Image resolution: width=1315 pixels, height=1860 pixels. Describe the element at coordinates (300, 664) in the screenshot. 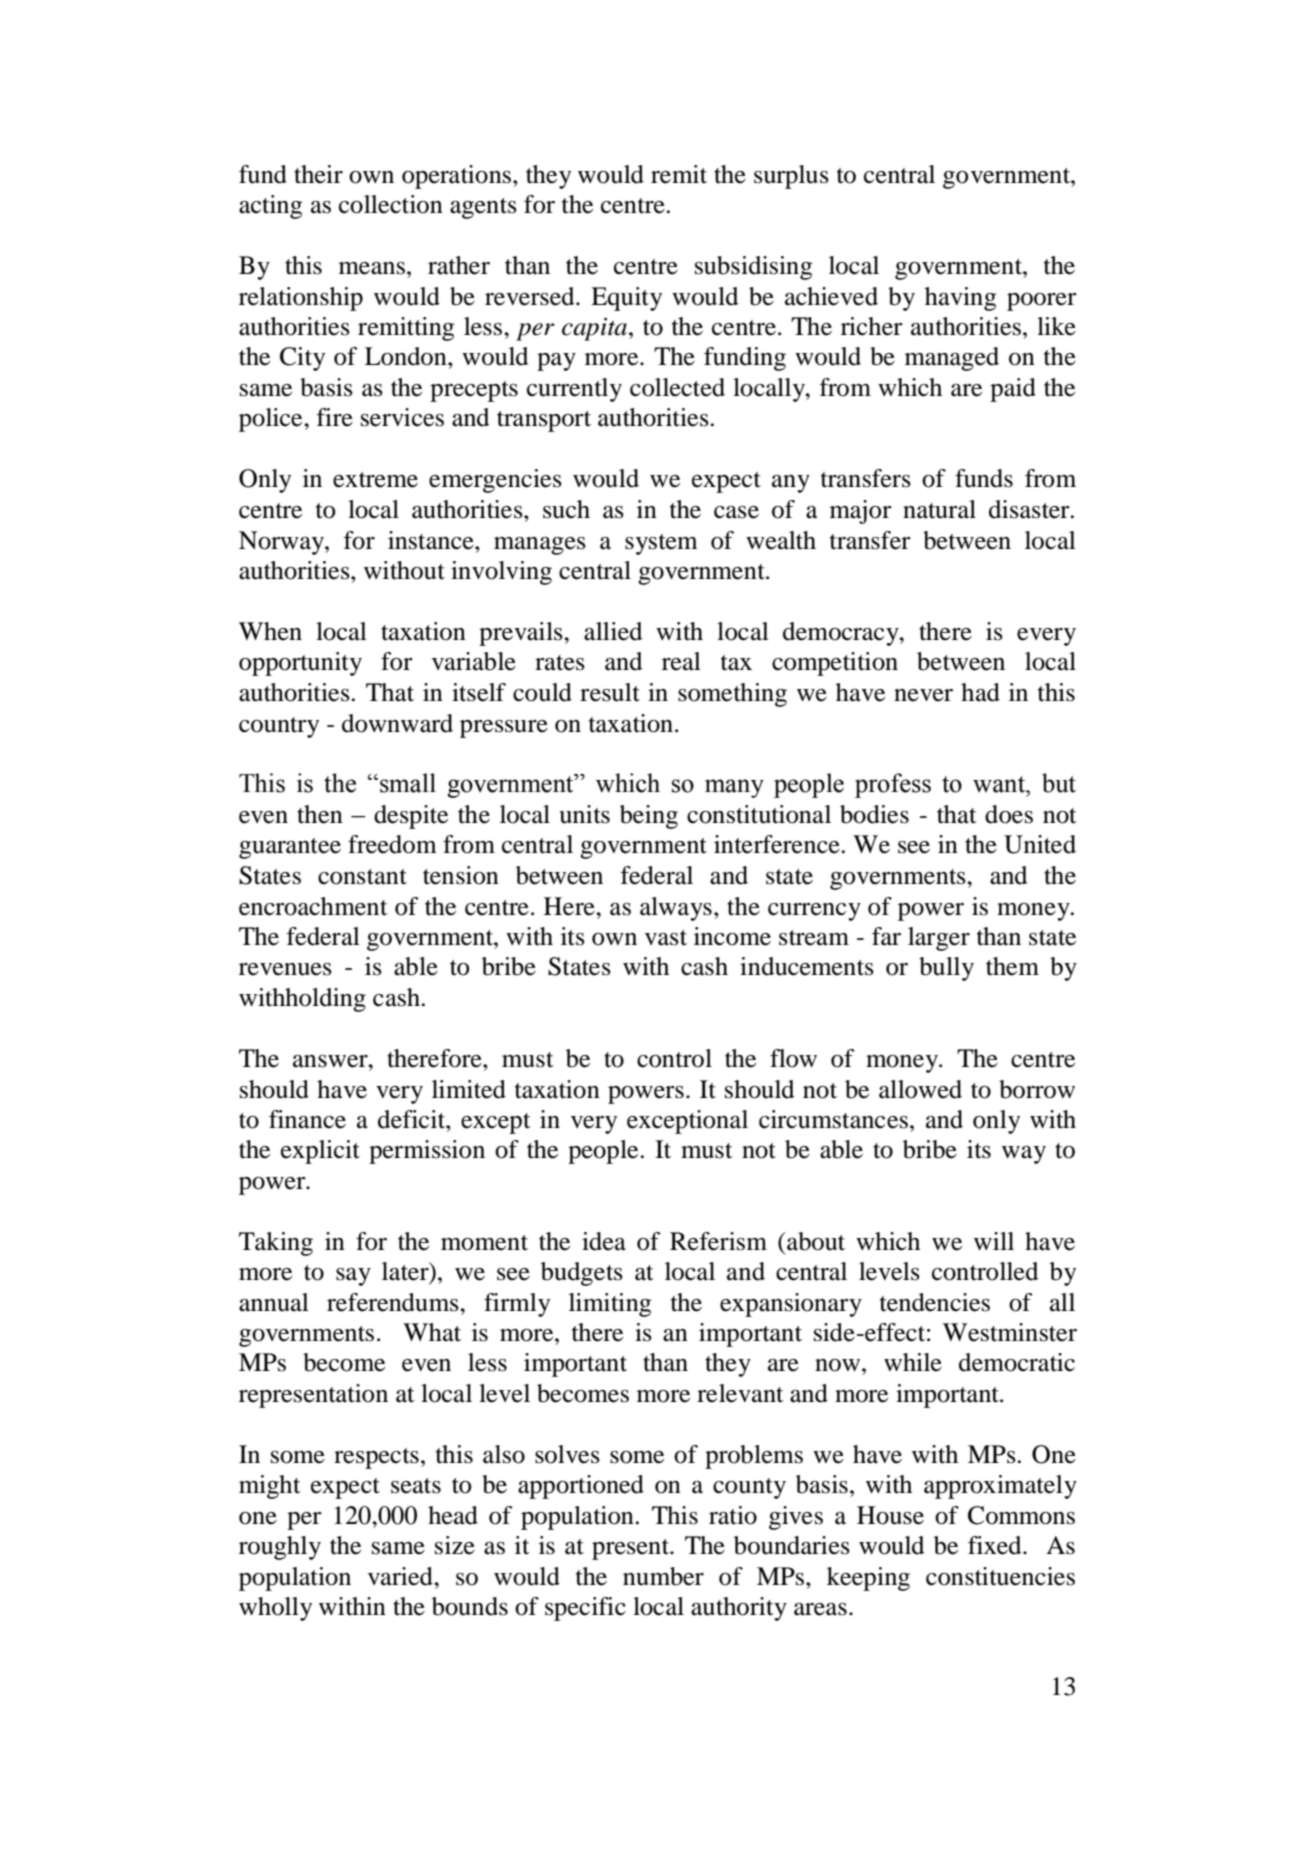

I see `opportunity` at that location.
